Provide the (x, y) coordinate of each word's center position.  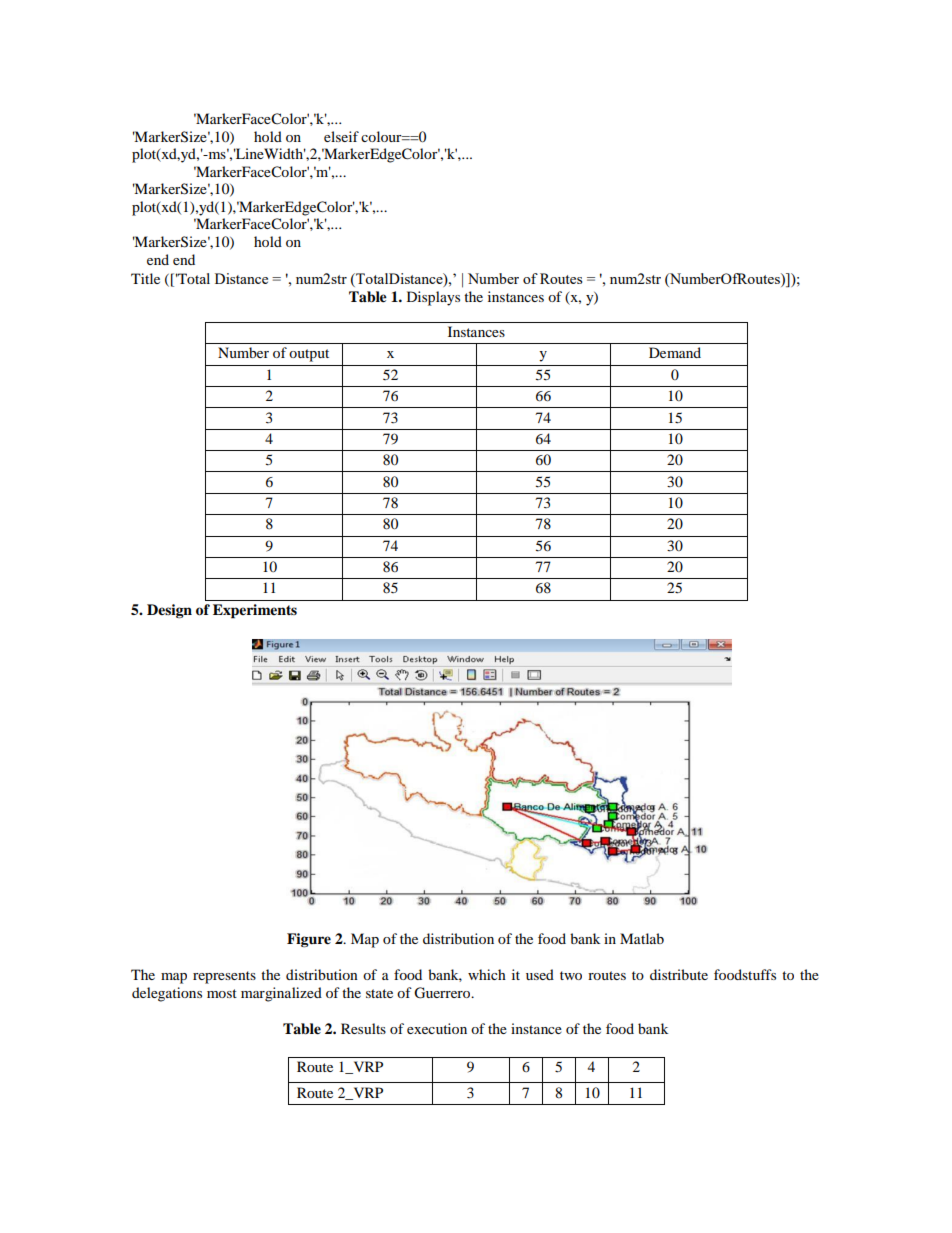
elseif (341, 136)
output (309, 355)
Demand (675, 352)
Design (169, 611)
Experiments (255, 611)
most (222, 993)
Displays (433, 298)
